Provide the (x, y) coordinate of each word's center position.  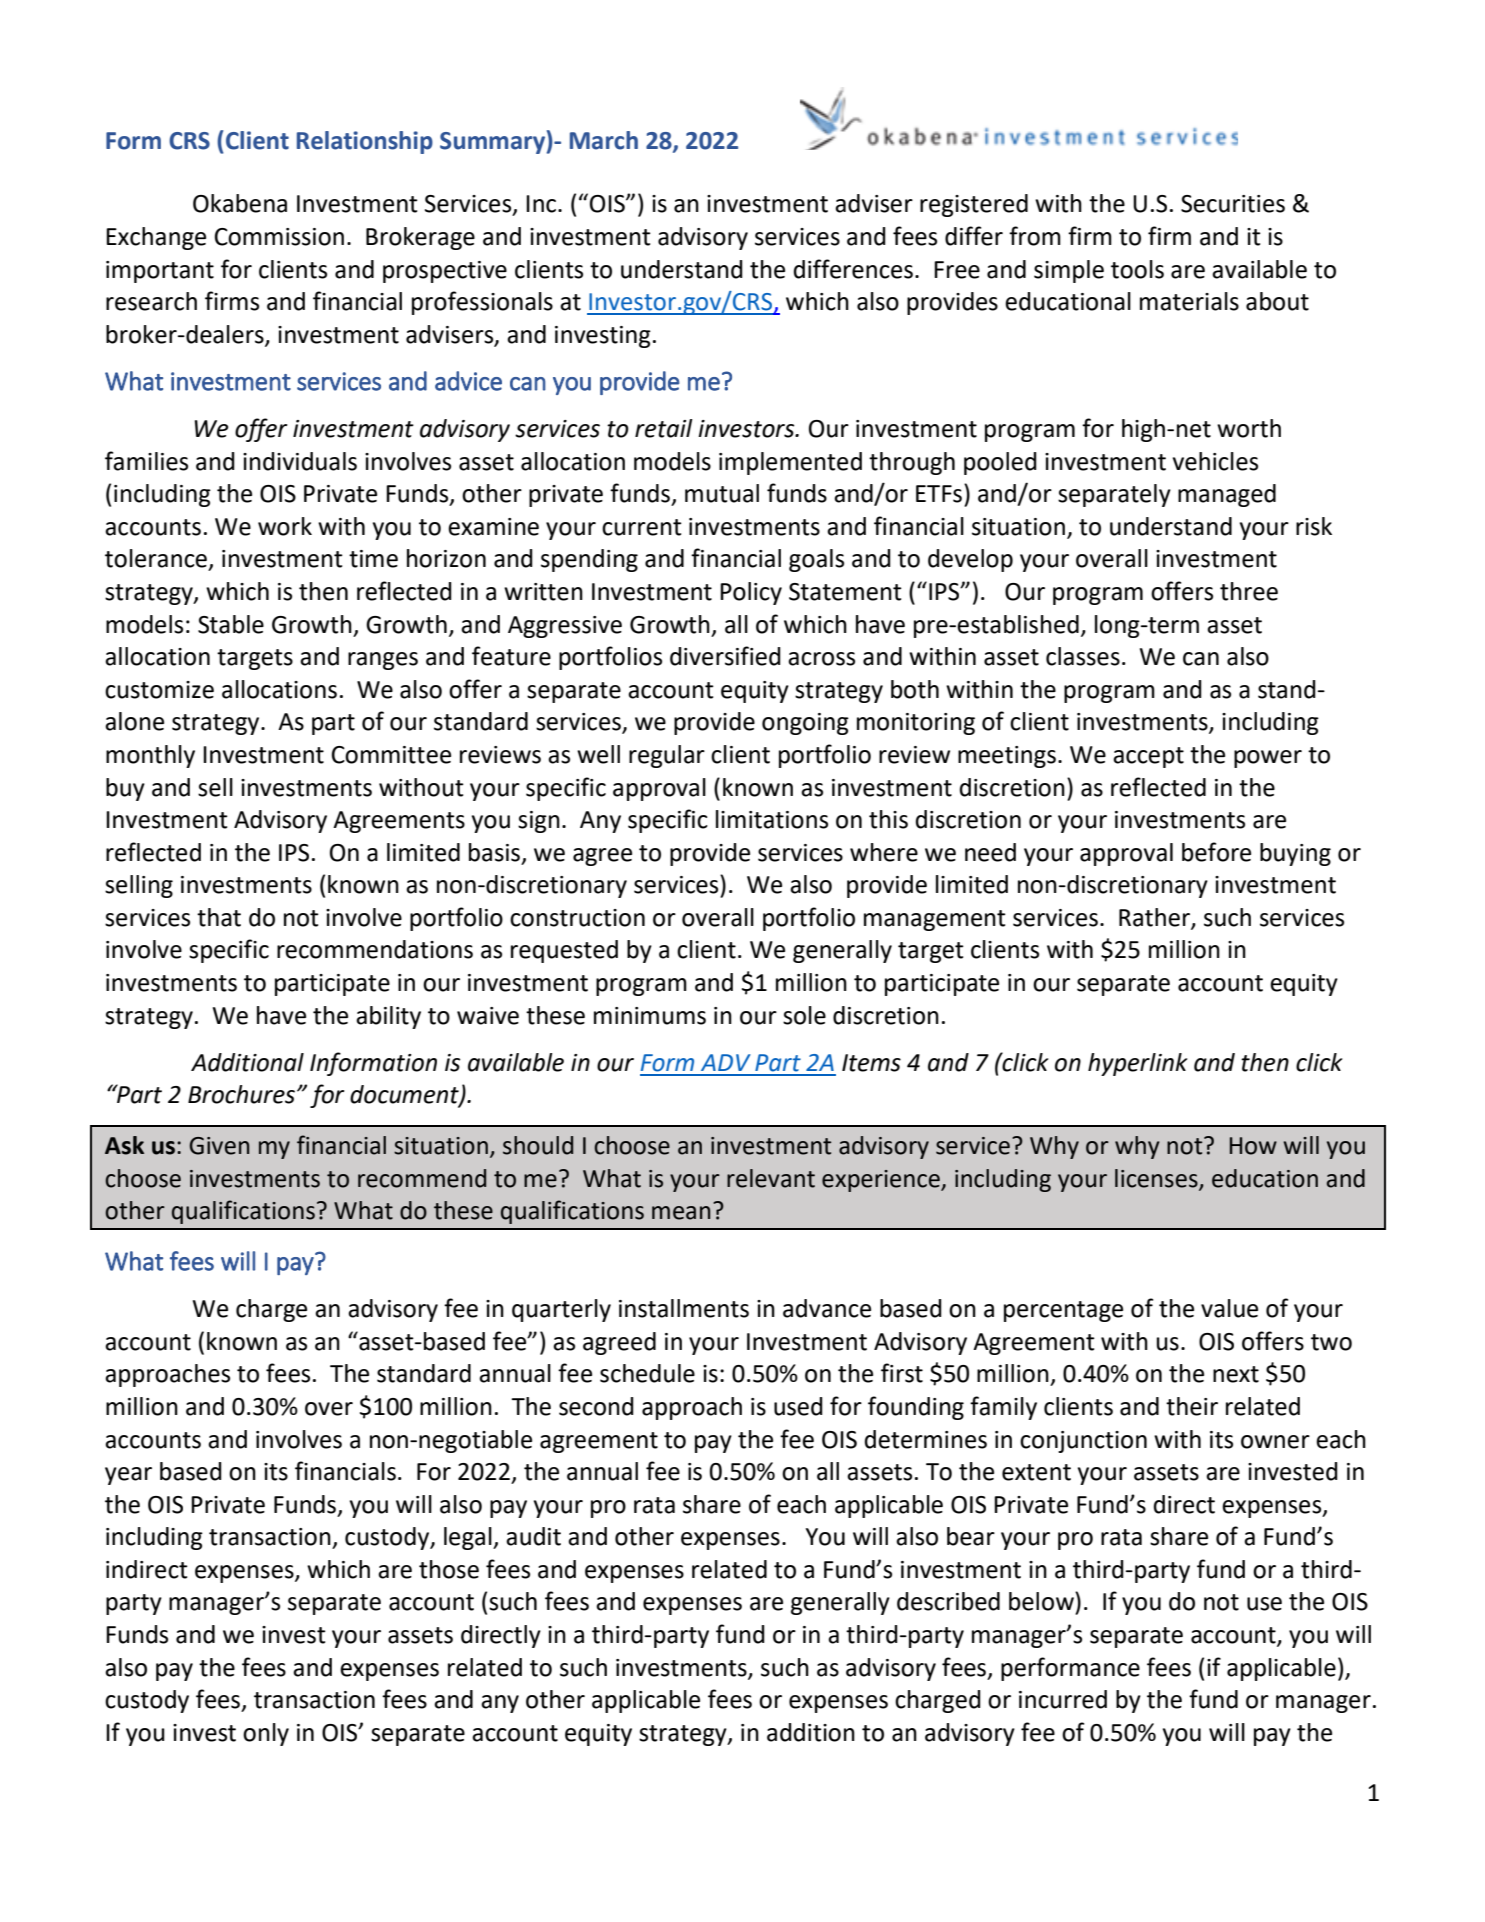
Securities (1233, 204)
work (285, 526)
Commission (279, 237)
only (266, 1734)
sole (804, 1015)
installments (684, 1308)
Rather (1155, 918)
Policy (751, 593)
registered (974, 205)
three (1249, 591)
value (1229, 1308)
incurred (1063, 1699)
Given (219, 1146)
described (948, 1601)
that (219, 917)
